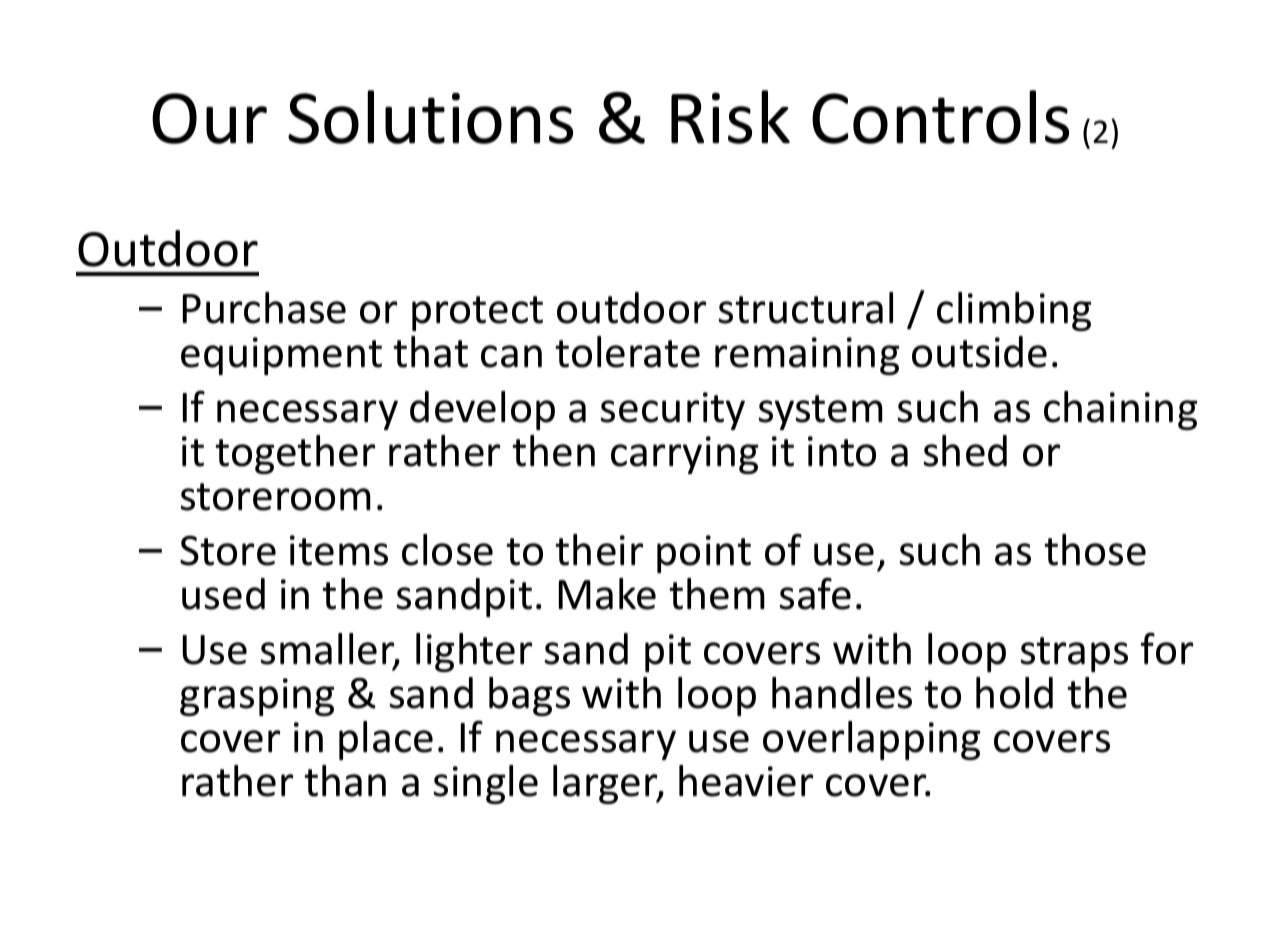  What do you see at coordinates (1014, 311) in the image?
I see `climbing` at bounding box center [1014, 311].
